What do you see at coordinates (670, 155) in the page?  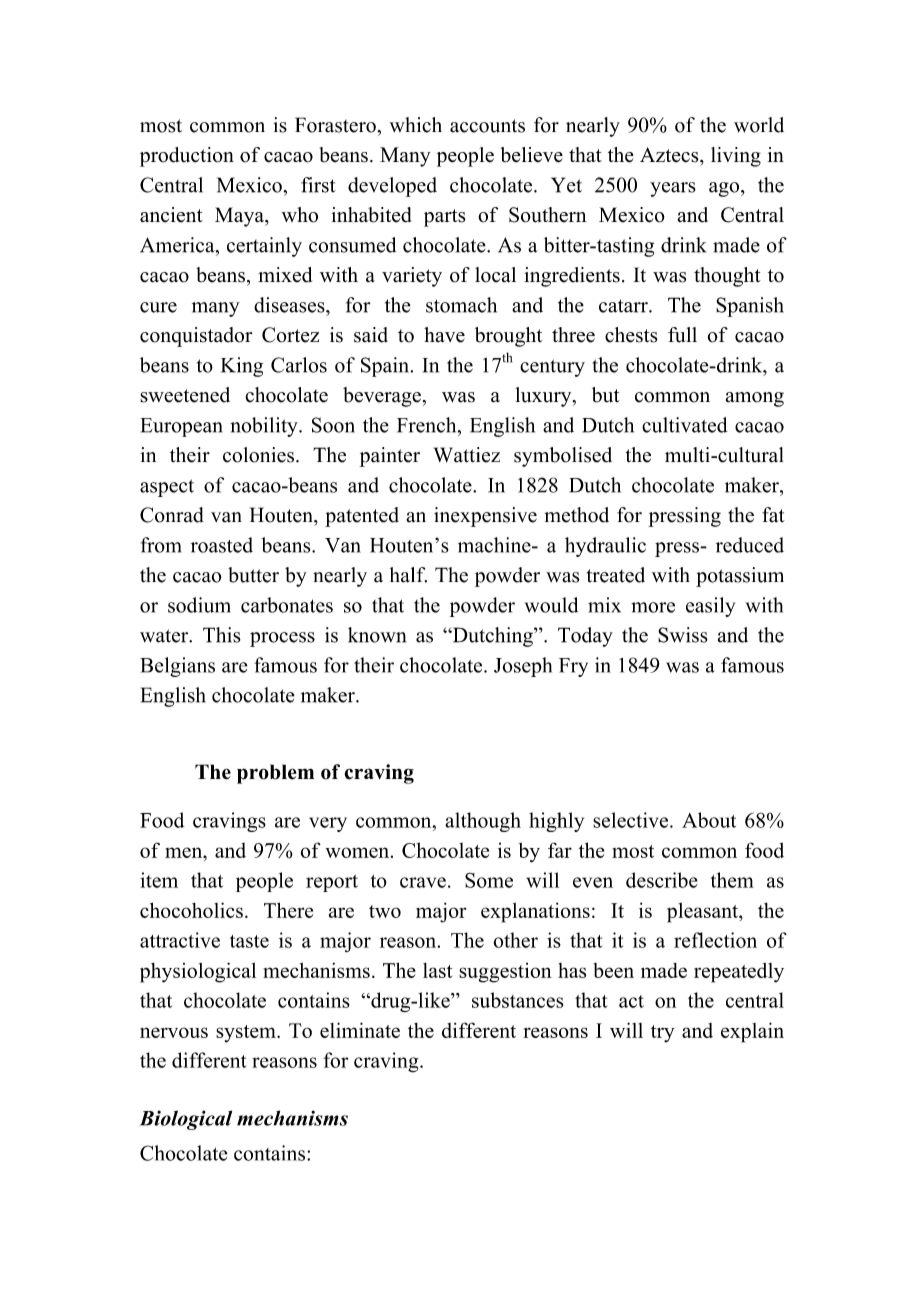 I see `Aztecs` at bounding box center [670, 155].
